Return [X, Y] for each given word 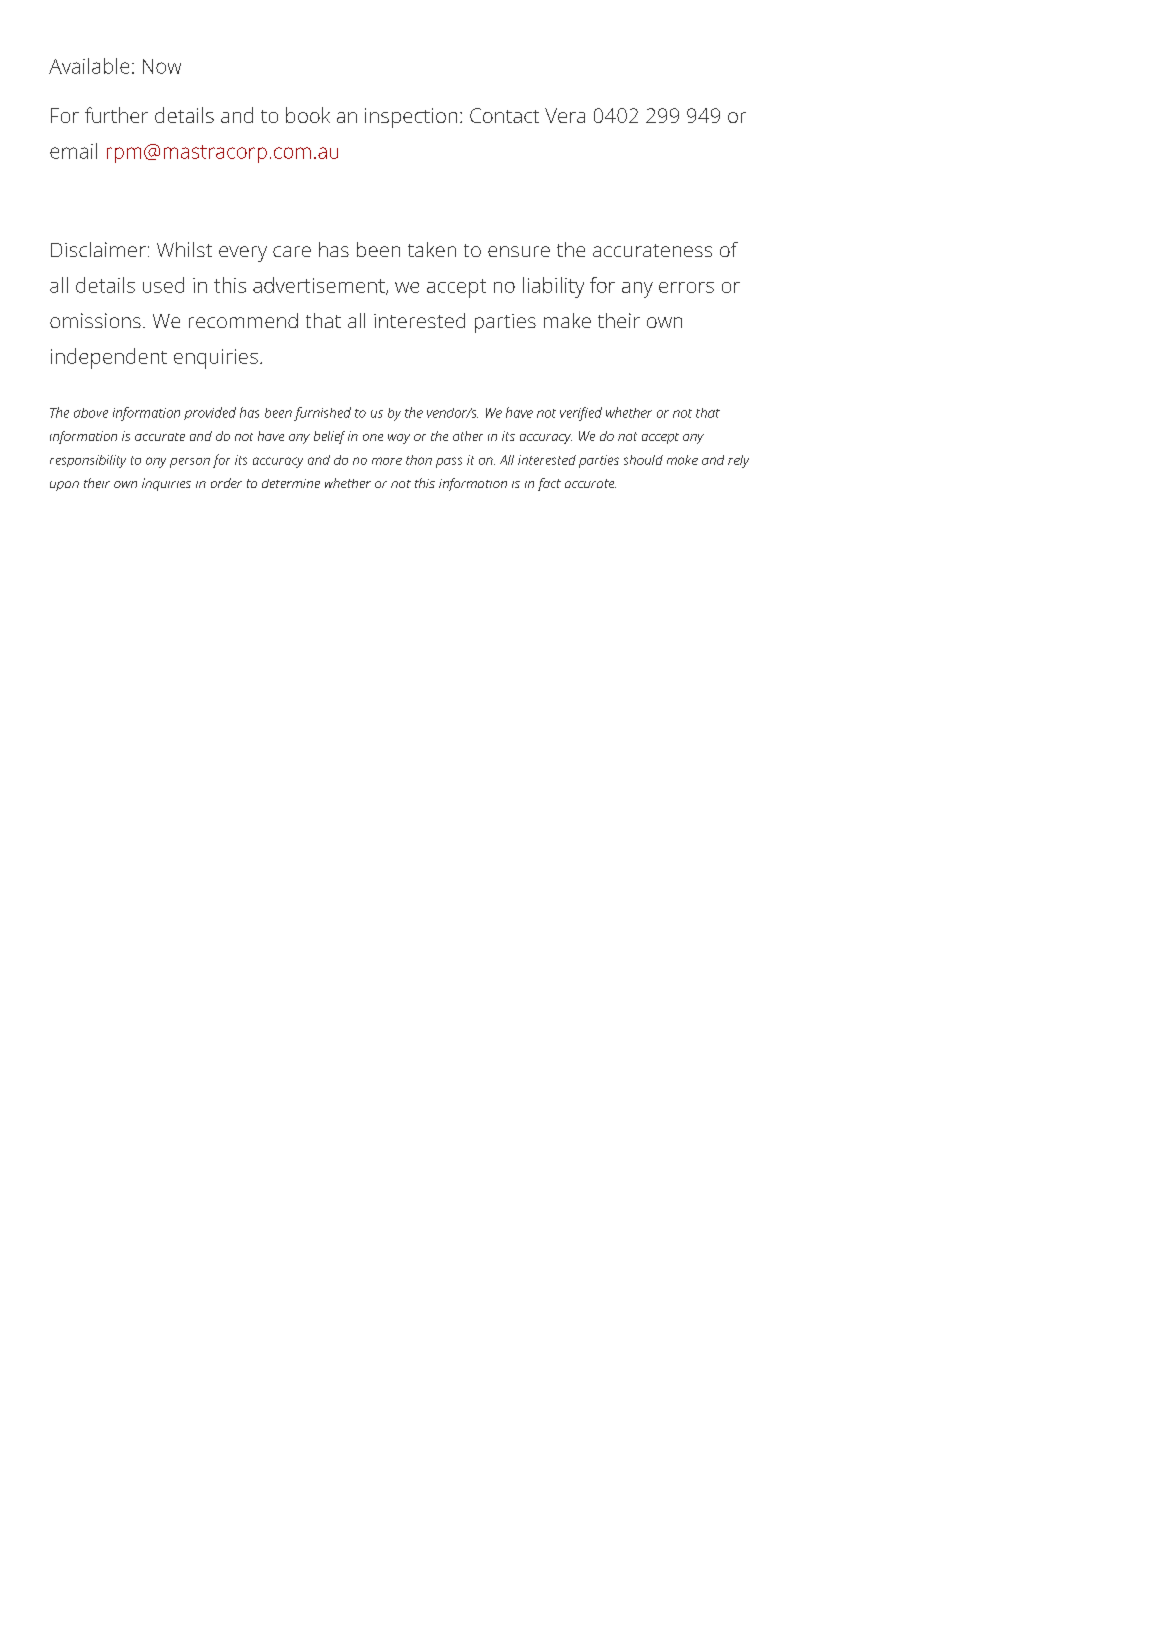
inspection [411, 118]
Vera [565, 115]
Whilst [184, 249]
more [387, 461]
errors [686, 287]
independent [109, 358]
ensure [519, 251]
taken [432, 249]
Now [162, 66]
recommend [243, 320]
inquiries [166, 484]
